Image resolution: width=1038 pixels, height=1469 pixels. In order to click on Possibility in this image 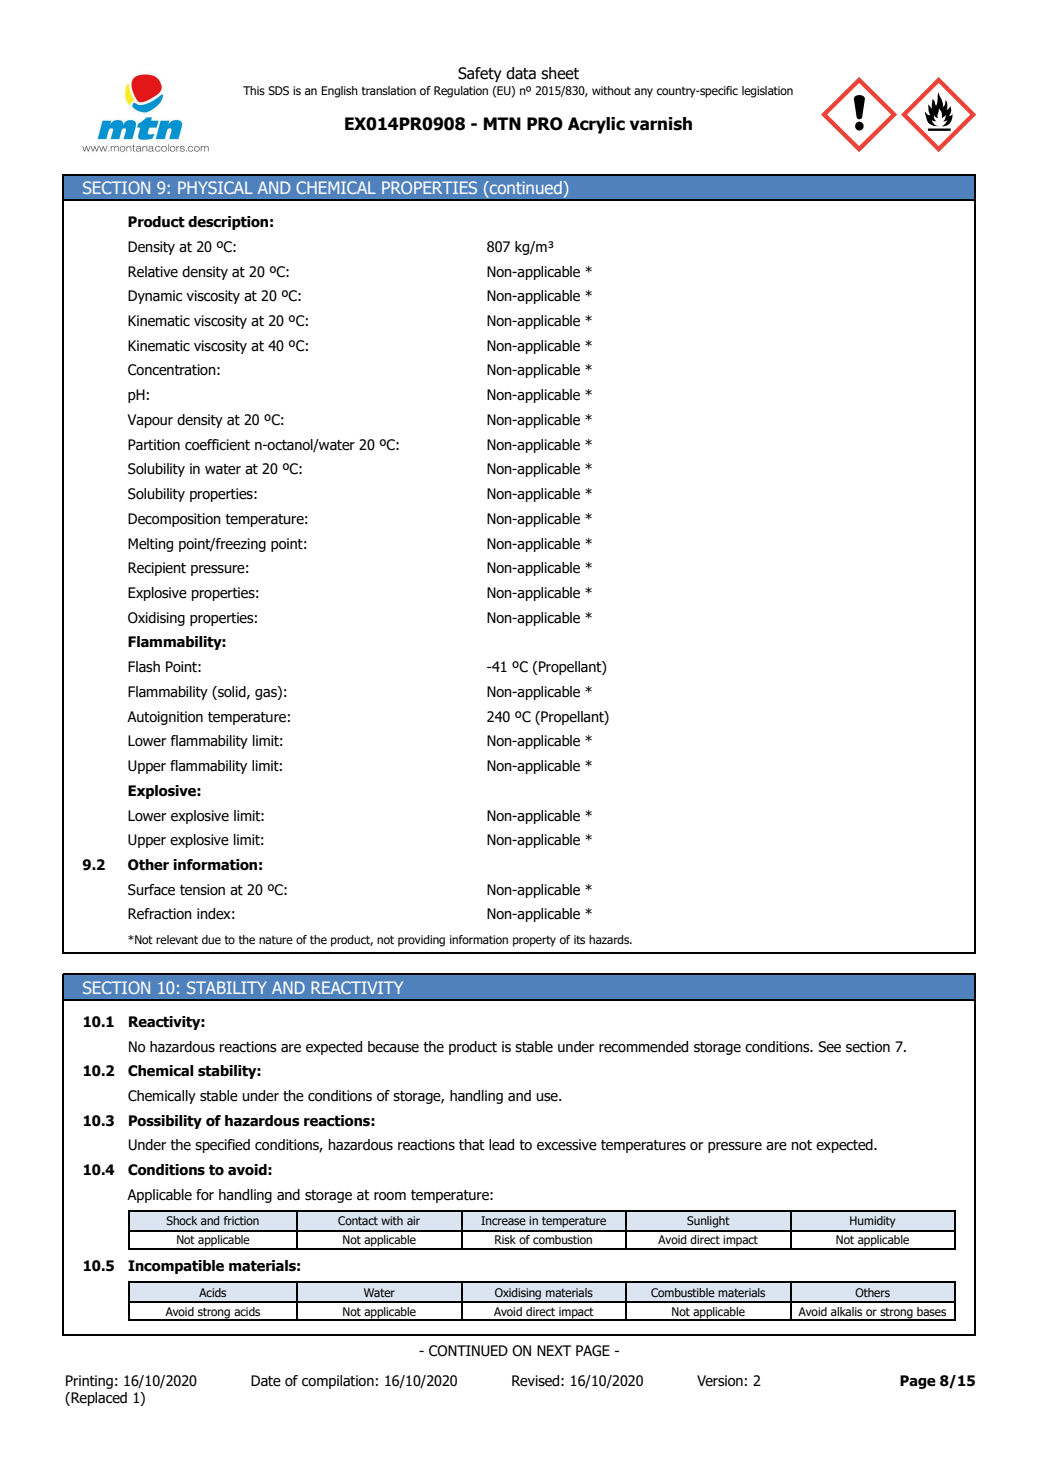, I will do `click(165, 1122)`.
